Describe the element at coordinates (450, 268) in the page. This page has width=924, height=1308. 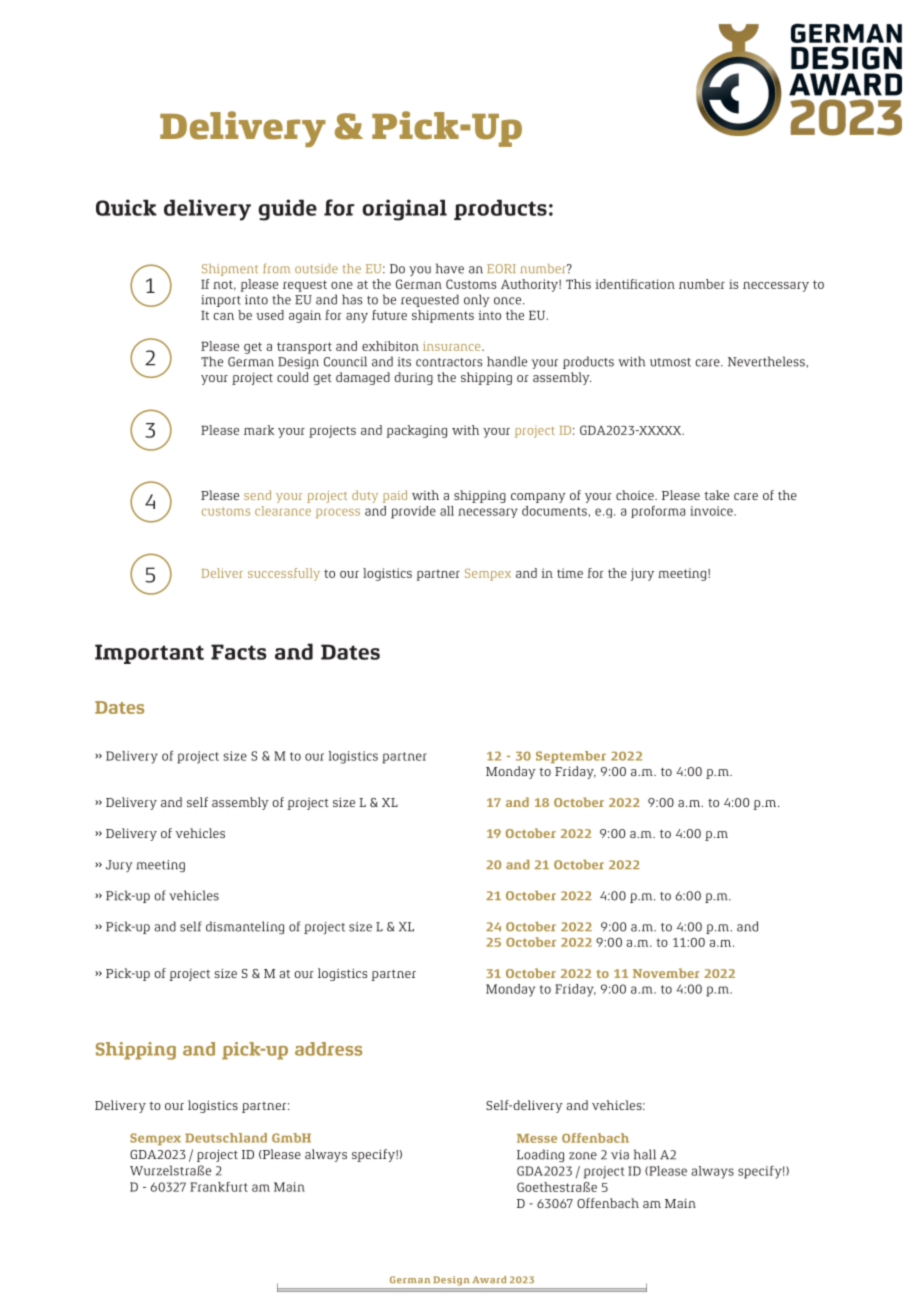
I see `have` at that location.
